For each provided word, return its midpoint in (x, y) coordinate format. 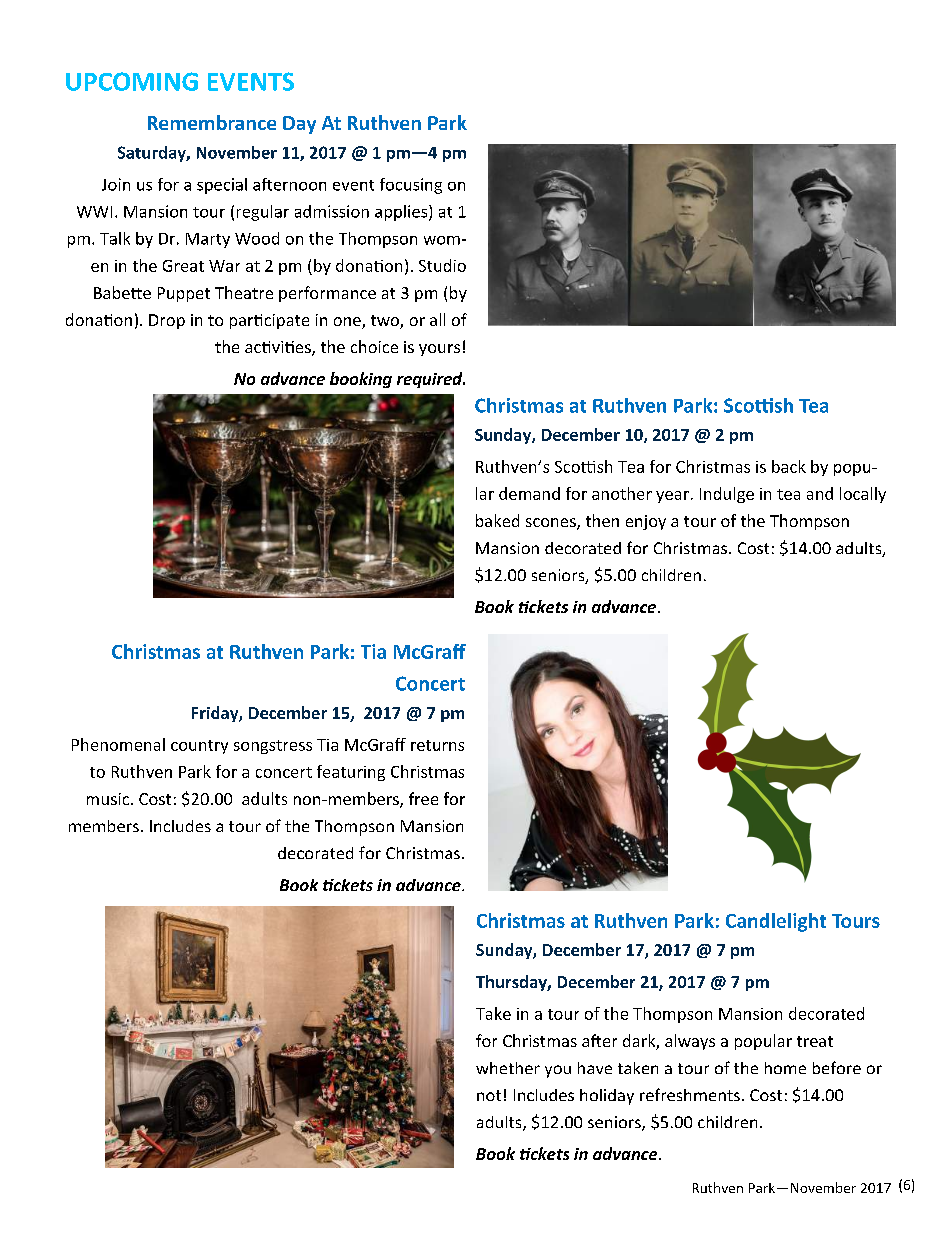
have (595, 1068)
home (785, 1068)
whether (508, 1068)
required (431, 380)
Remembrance (212, 122)
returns (437, 745)
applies (402, 213)
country (199, 747)
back (789, 466)
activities (279, 348)
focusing (411, 186)
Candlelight (776, 922)
